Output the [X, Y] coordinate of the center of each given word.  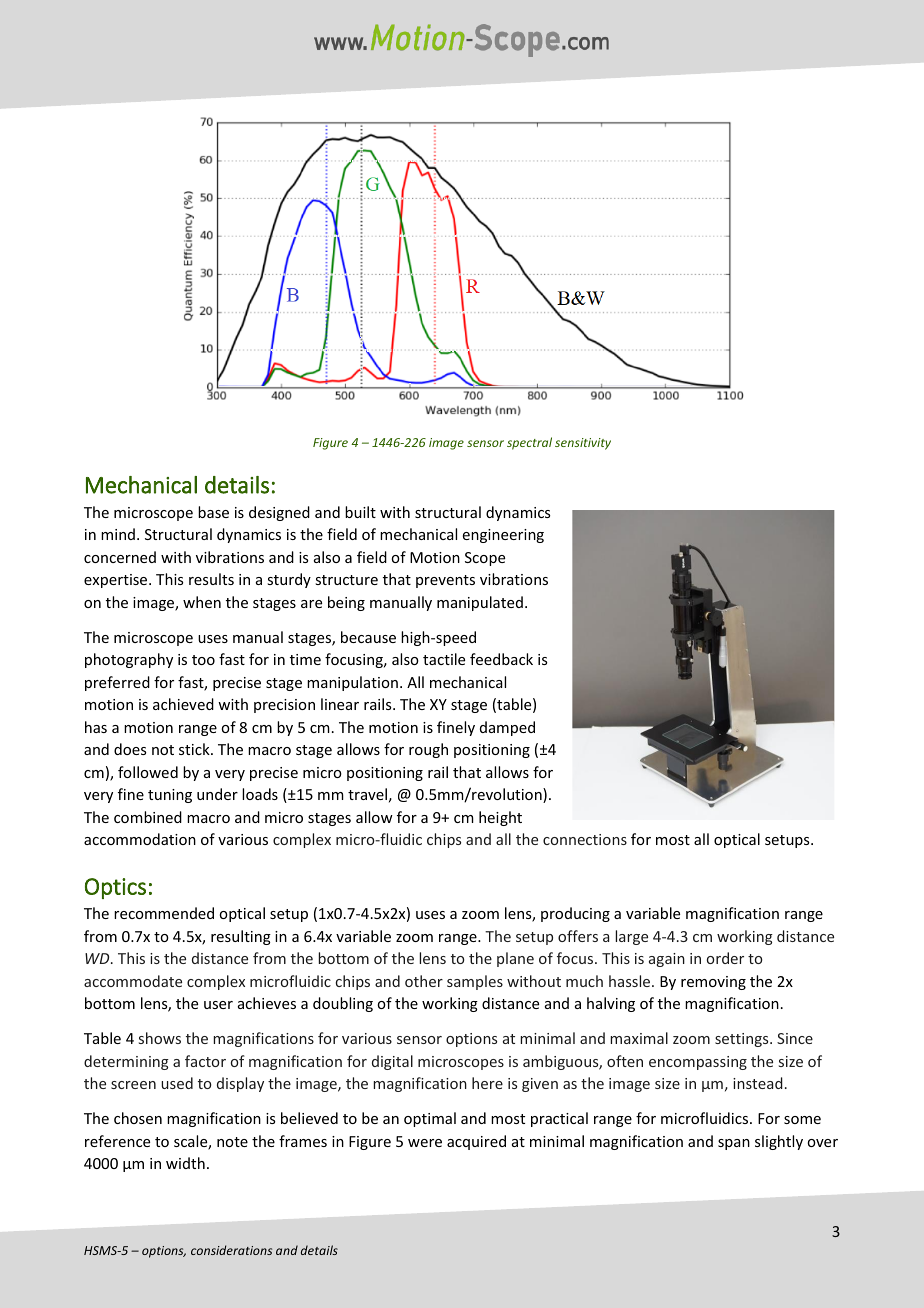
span [734, 1144]
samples [475, 982]
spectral [529, 443]
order [725, 958]
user [218, 1005]
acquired [476, 1142]
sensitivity [583, 444]
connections [585, 839]
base [213, 512]
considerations [231, 1250]
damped [507, 728]
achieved [183, 704]
